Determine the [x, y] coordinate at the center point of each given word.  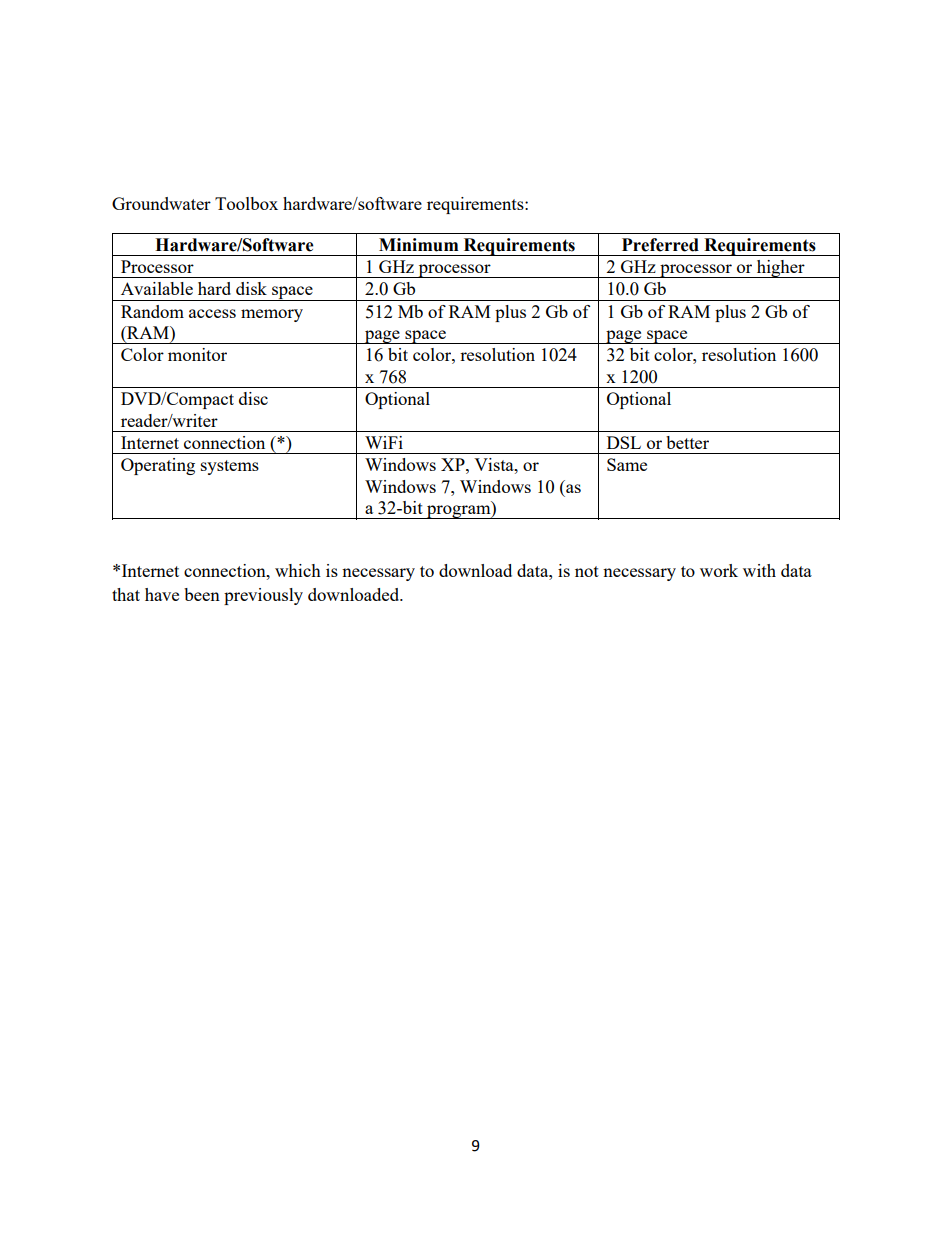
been [202, 594]
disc [253, 398]
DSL [624, 442]
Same [627, 464]
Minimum [418, 245]
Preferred [660, 245]
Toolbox [246, 203]
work [719, 570]
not [587, 571]
